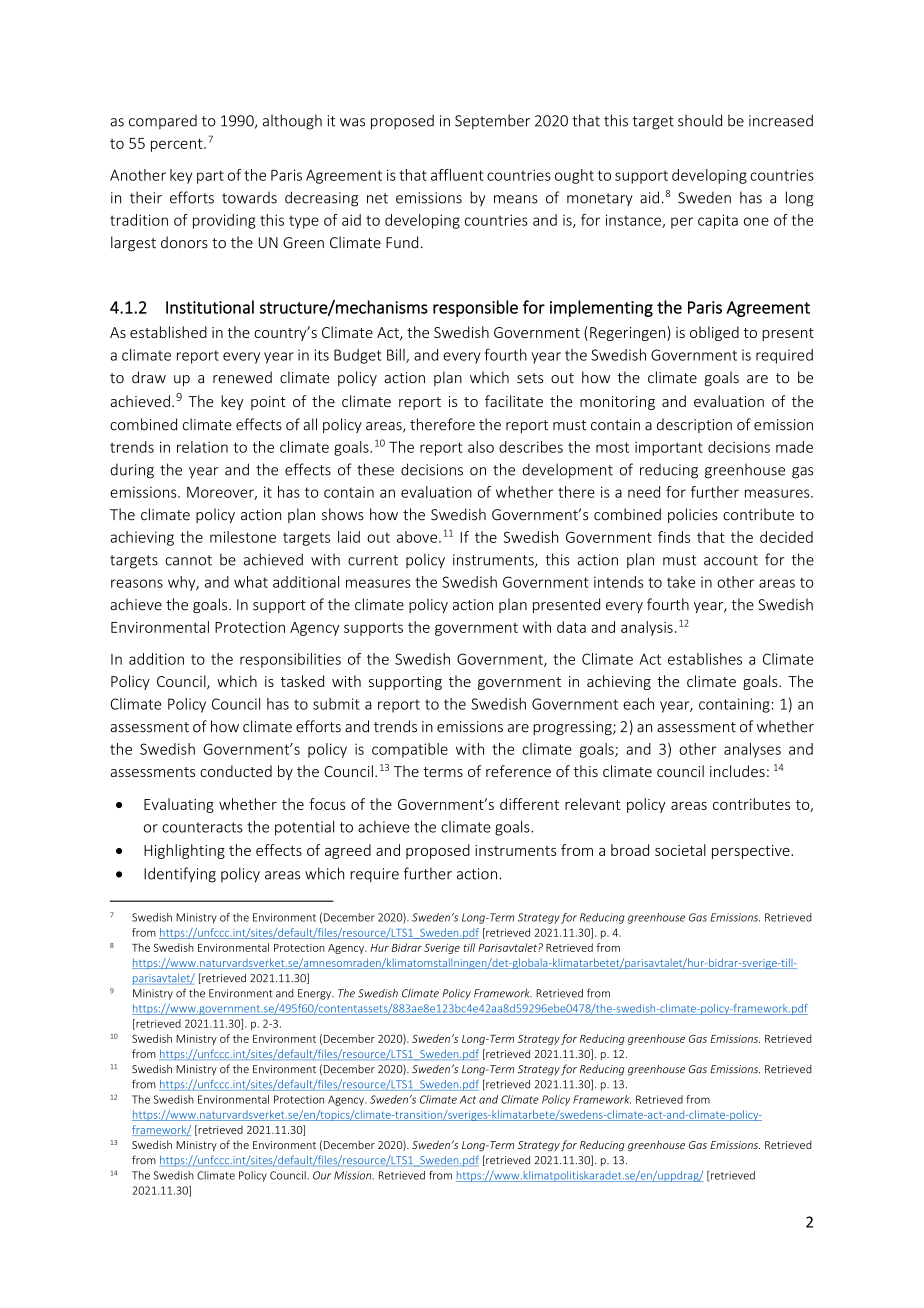 This screenshot has width=924, height=1308. I want to click on account, so click(731, 560).
